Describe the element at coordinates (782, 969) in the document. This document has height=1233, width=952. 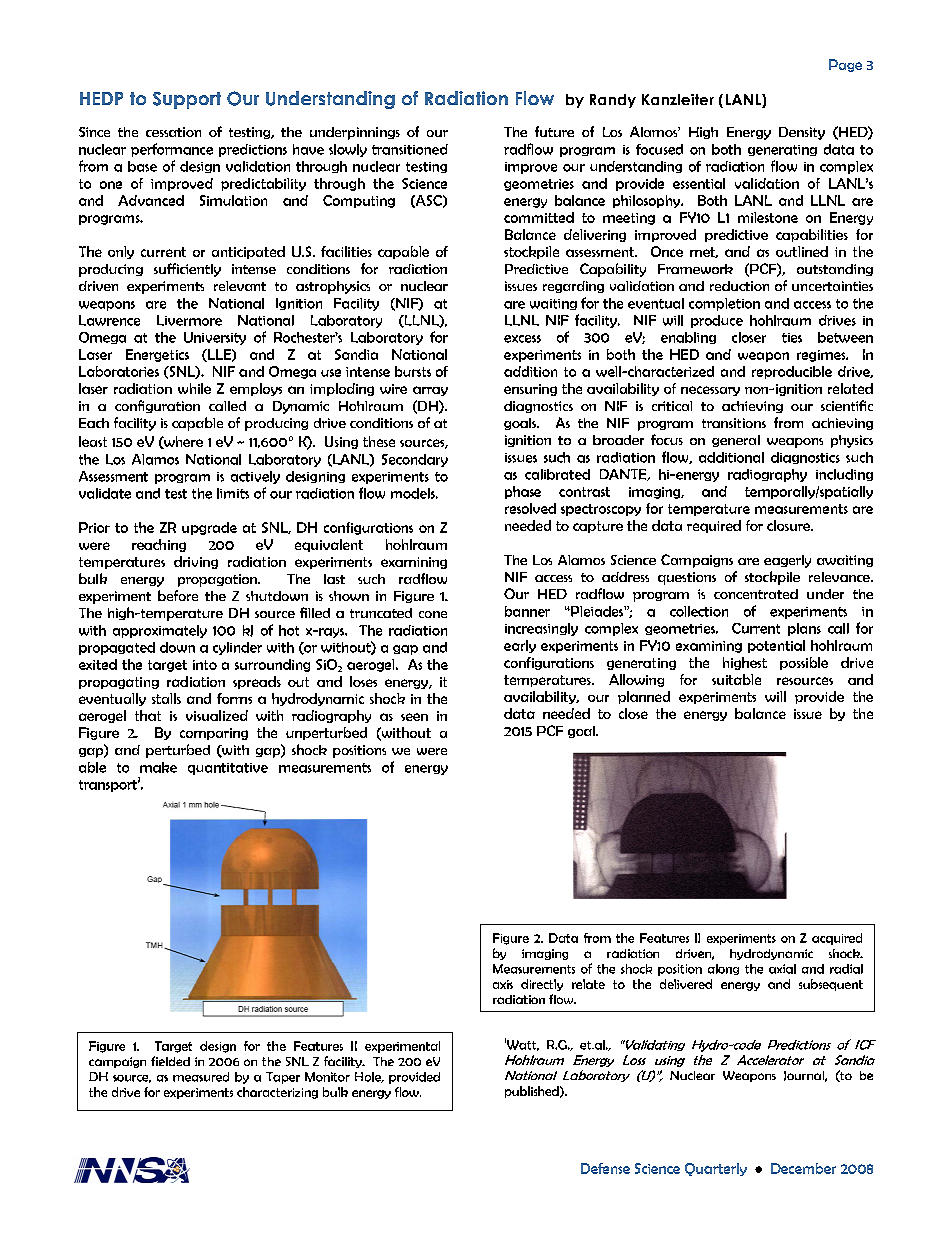
I see `axial` at that location.
